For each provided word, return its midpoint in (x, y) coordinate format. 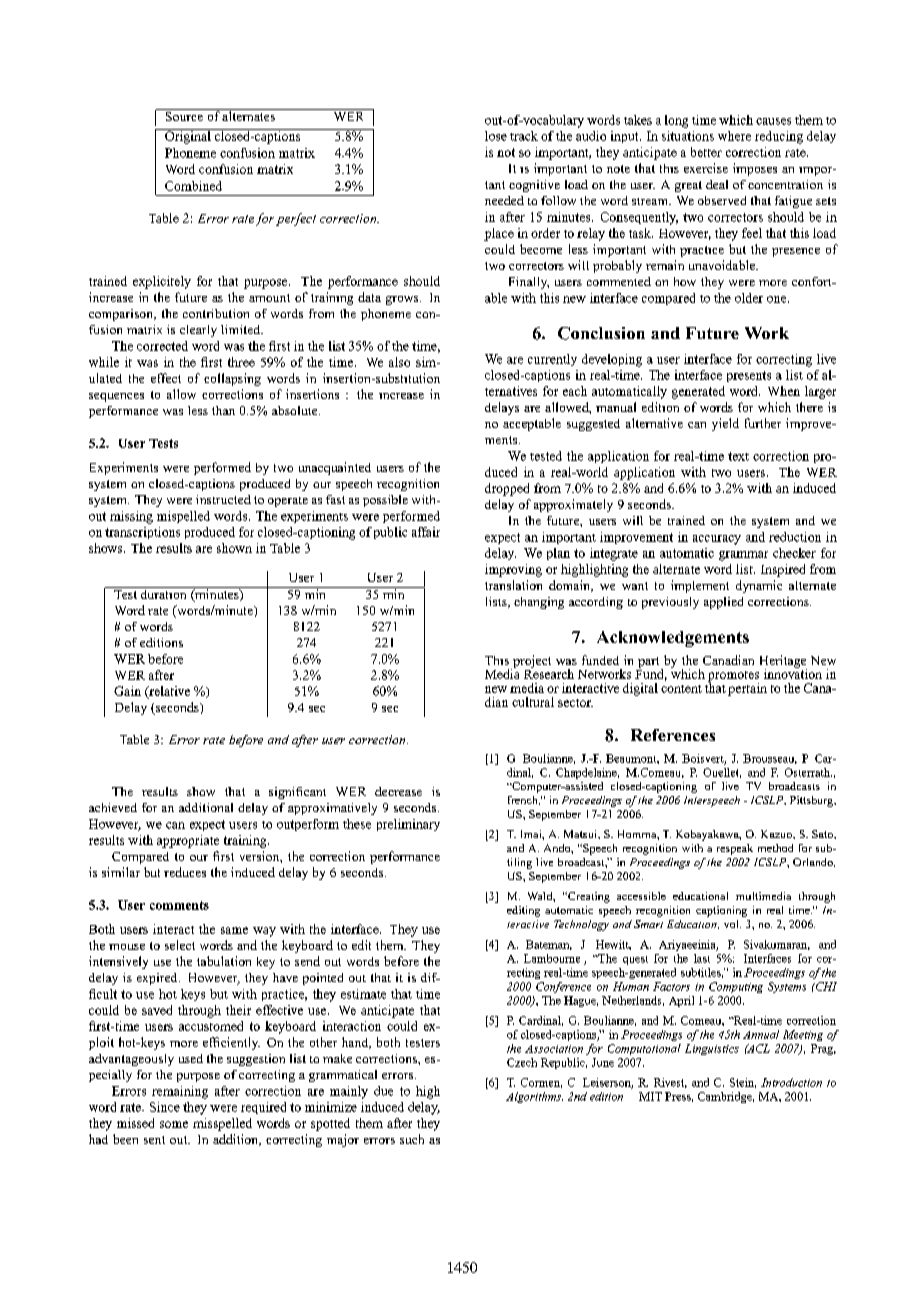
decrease (398, 791)
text (738, 456)
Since (165, 1107)
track (524, 136)
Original (188, 136)
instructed (223, 499)
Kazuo (777, 834)
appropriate (188, 841)
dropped (507, 489)
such (412, 1139)
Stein (743, 1083)
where (734, 136)
